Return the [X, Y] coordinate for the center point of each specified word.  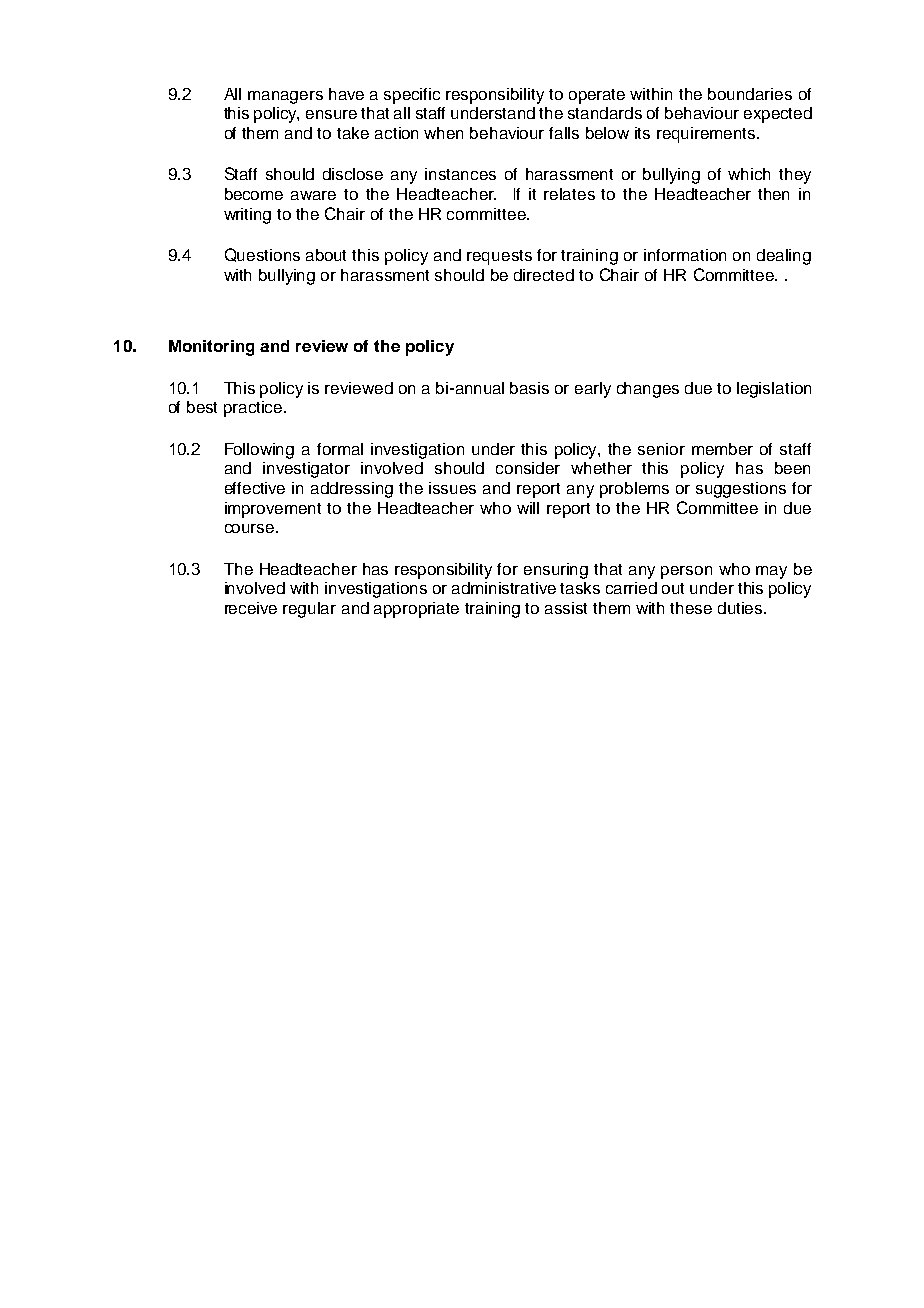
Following [259, 451]
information [685, 255]
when [443, 133]
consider [528, 468]
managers [285, 97]
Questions [262, 255]
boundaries [750, 94]
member [722, 449]
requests [499, 257]
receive [251, 608]
